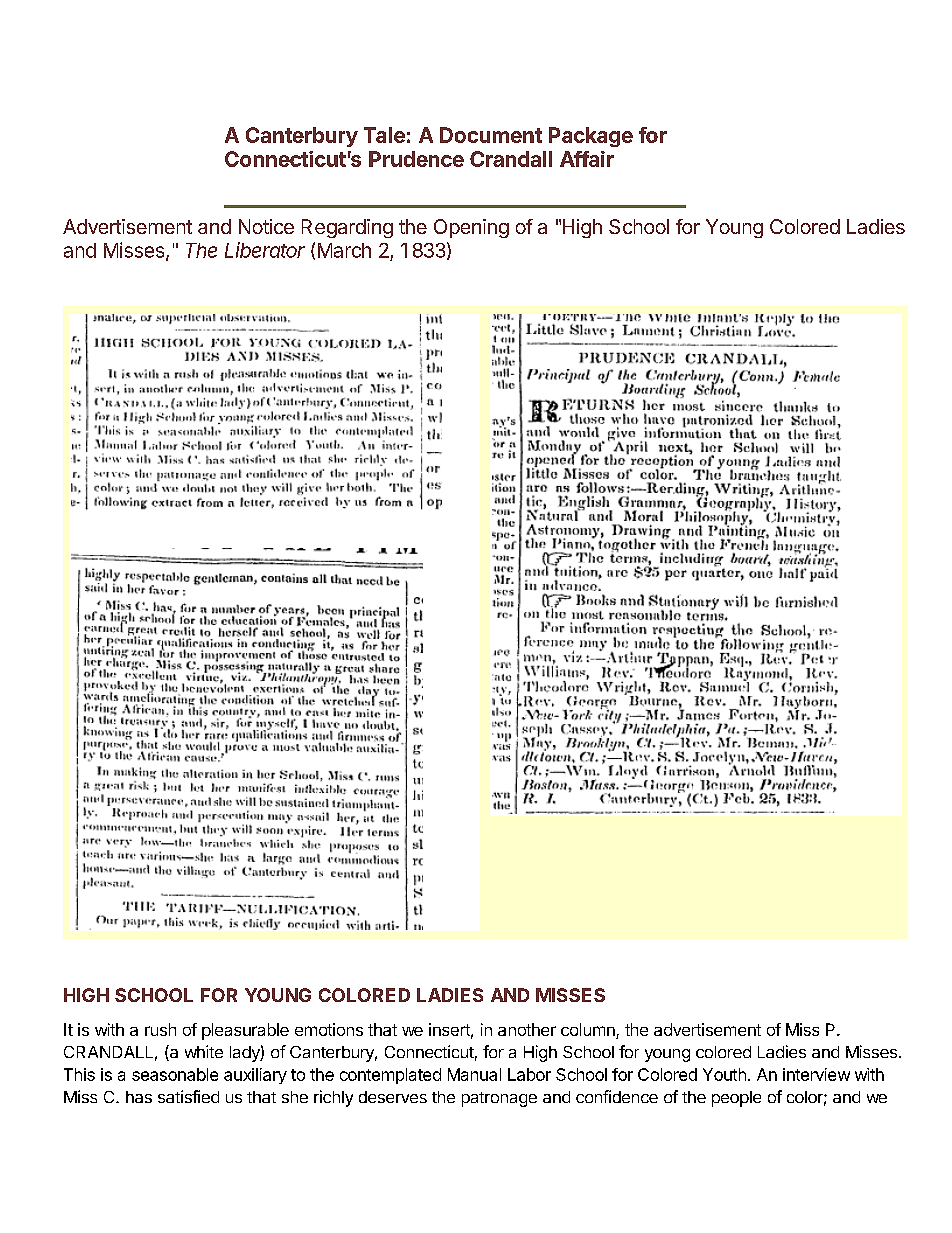  Describe the element at coordinates (474, 1074) in the page. I see `Manual` at that location.
